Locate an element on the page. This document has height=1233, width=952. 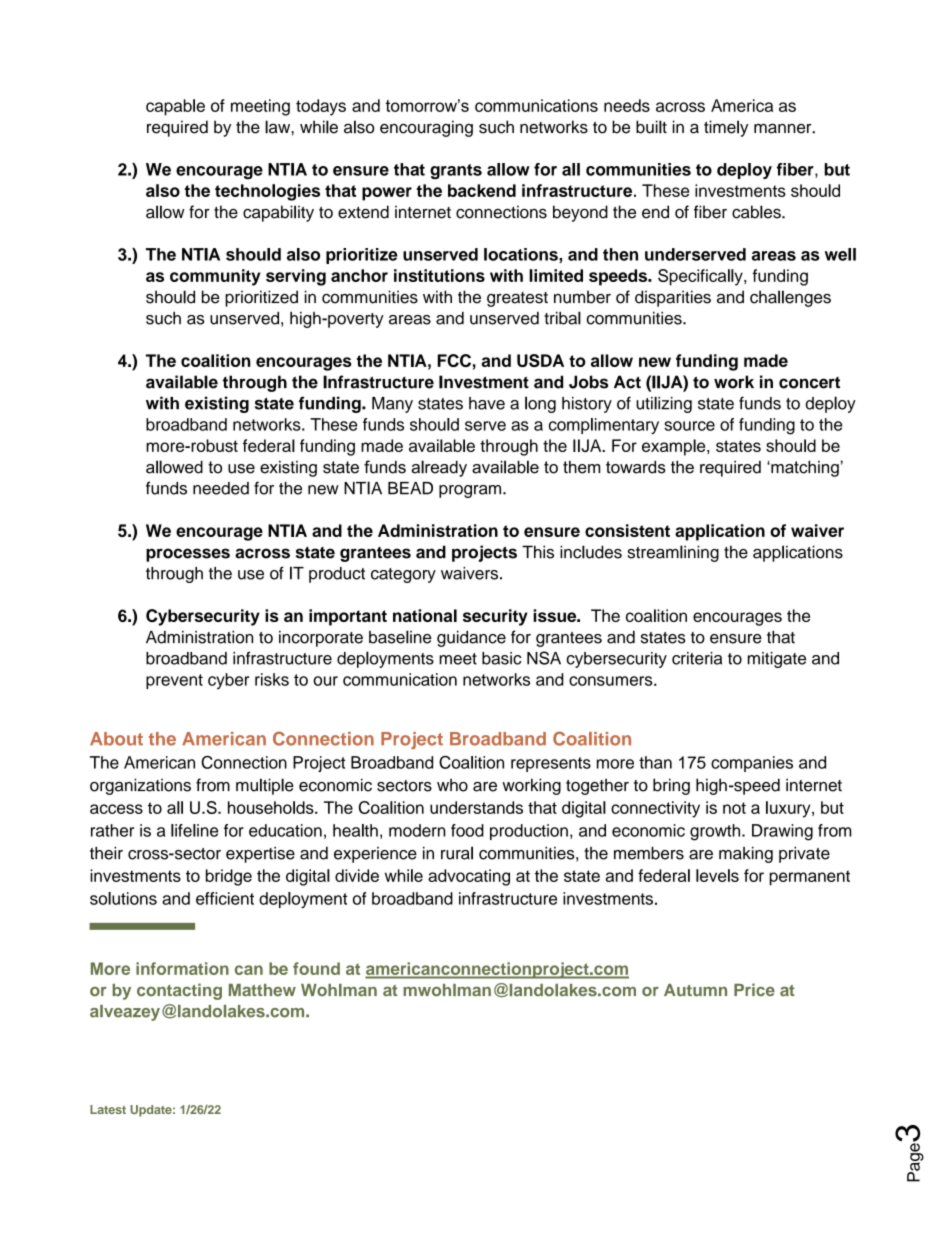
mitigate is located at coordinates (777, 660).
